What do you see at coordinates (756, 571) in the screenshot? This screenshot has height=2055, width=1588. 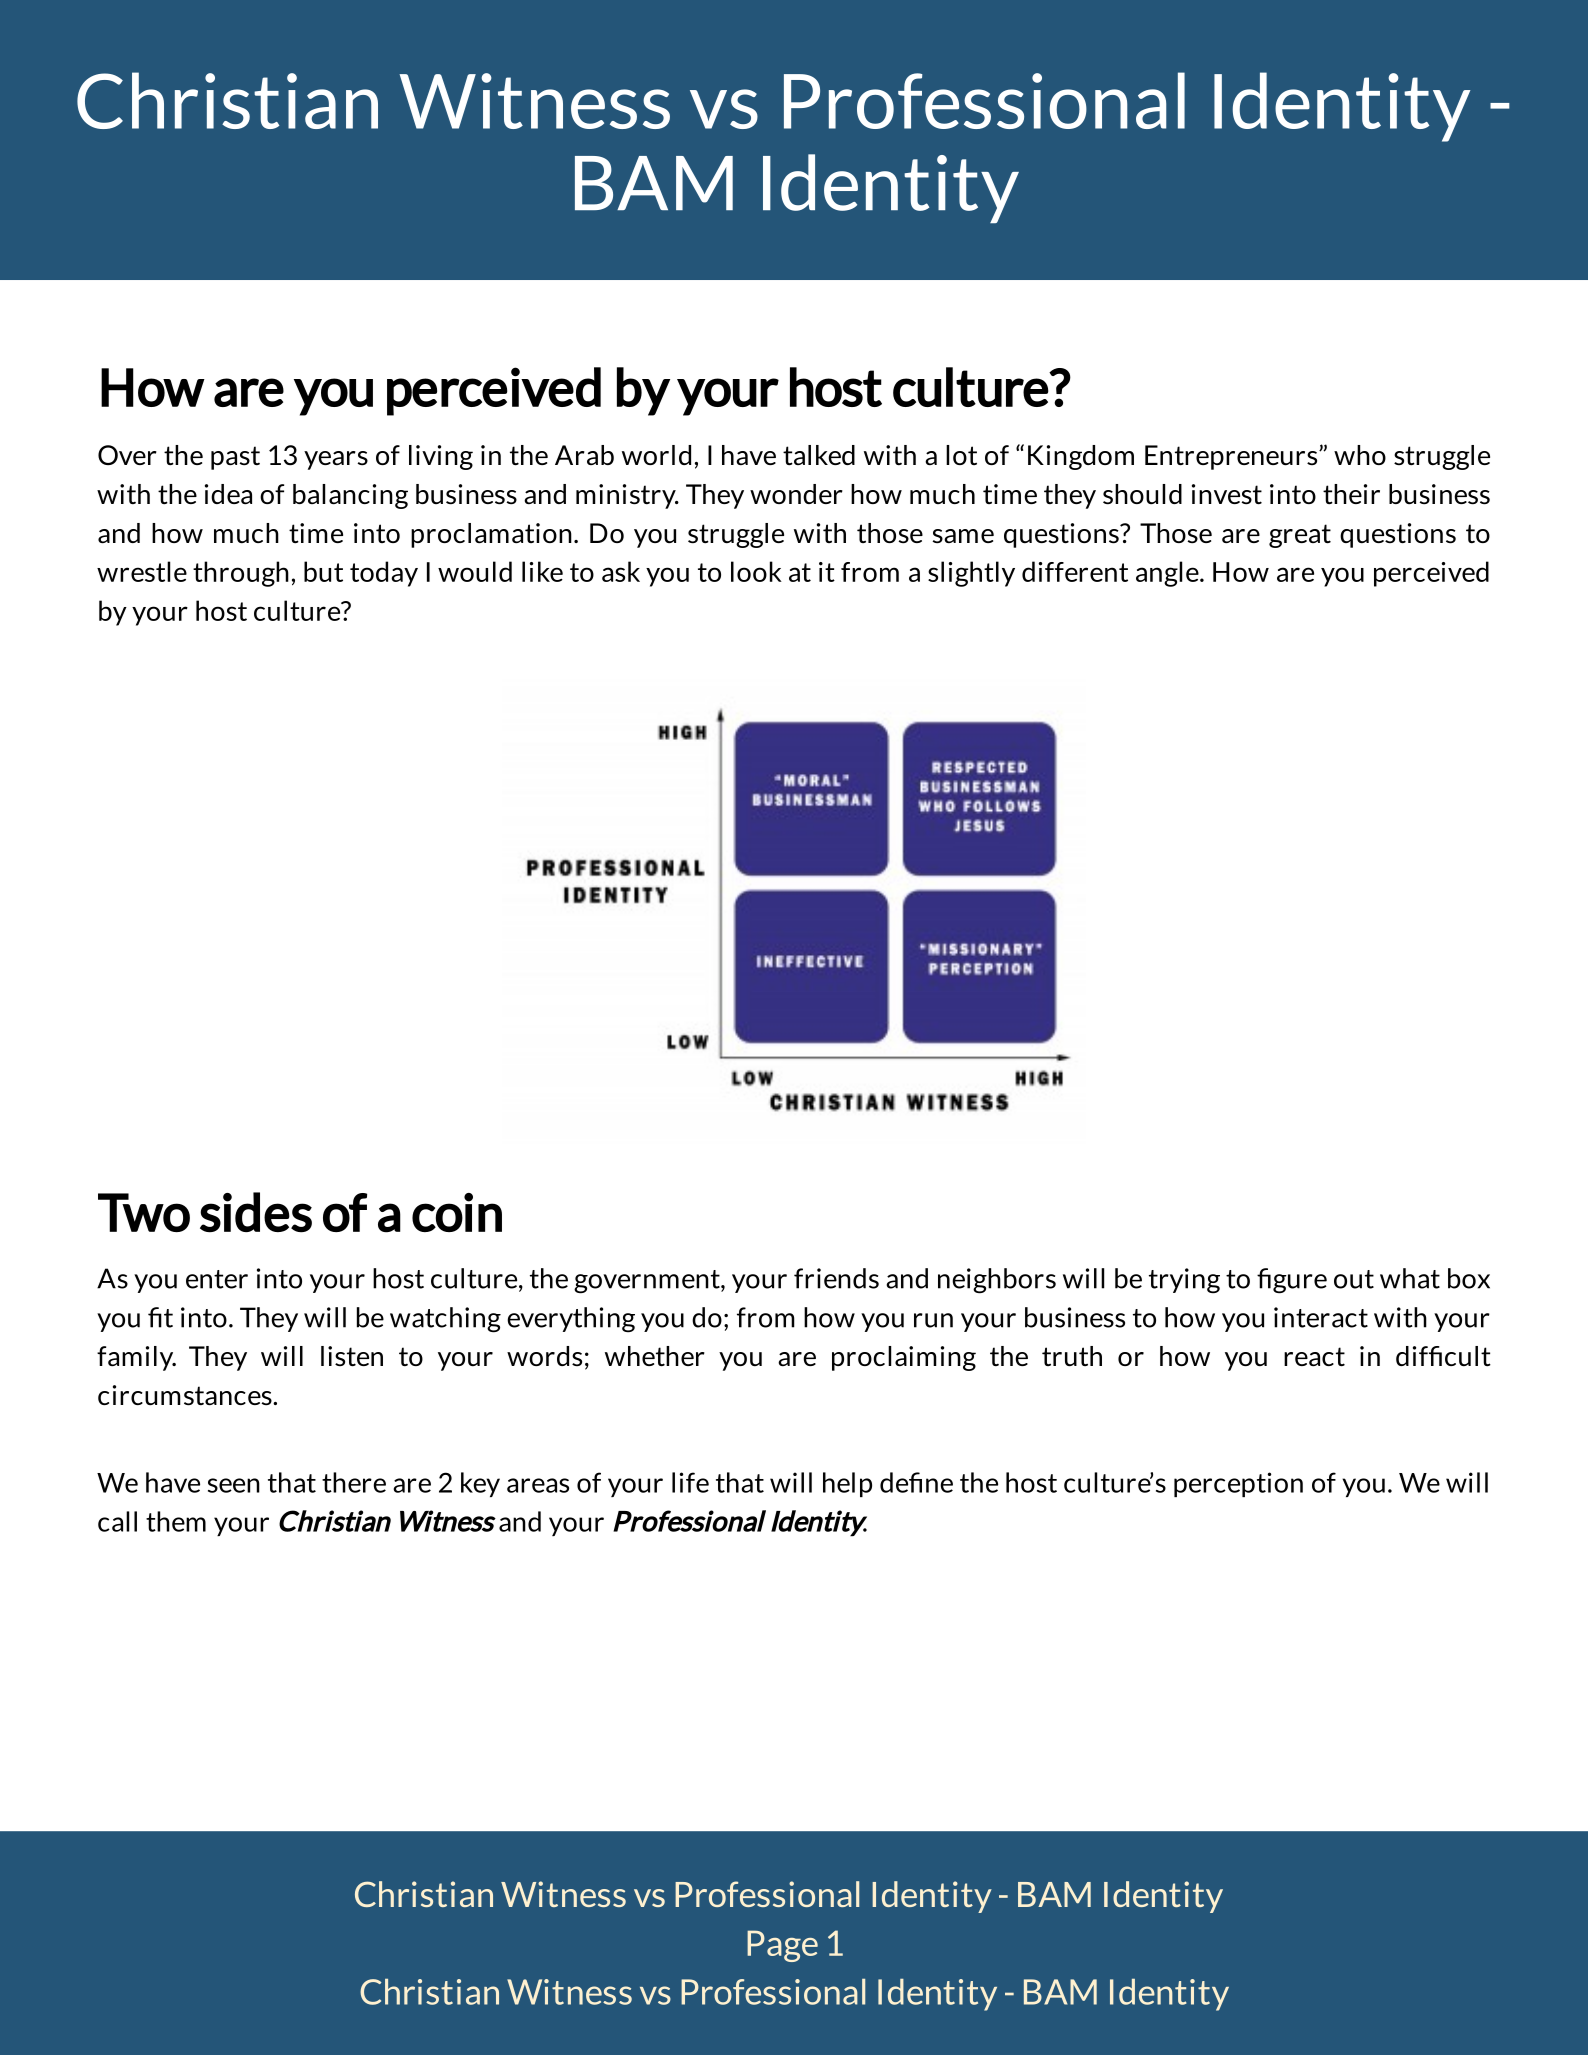 I see `look` at bounding box center [756, 571].
